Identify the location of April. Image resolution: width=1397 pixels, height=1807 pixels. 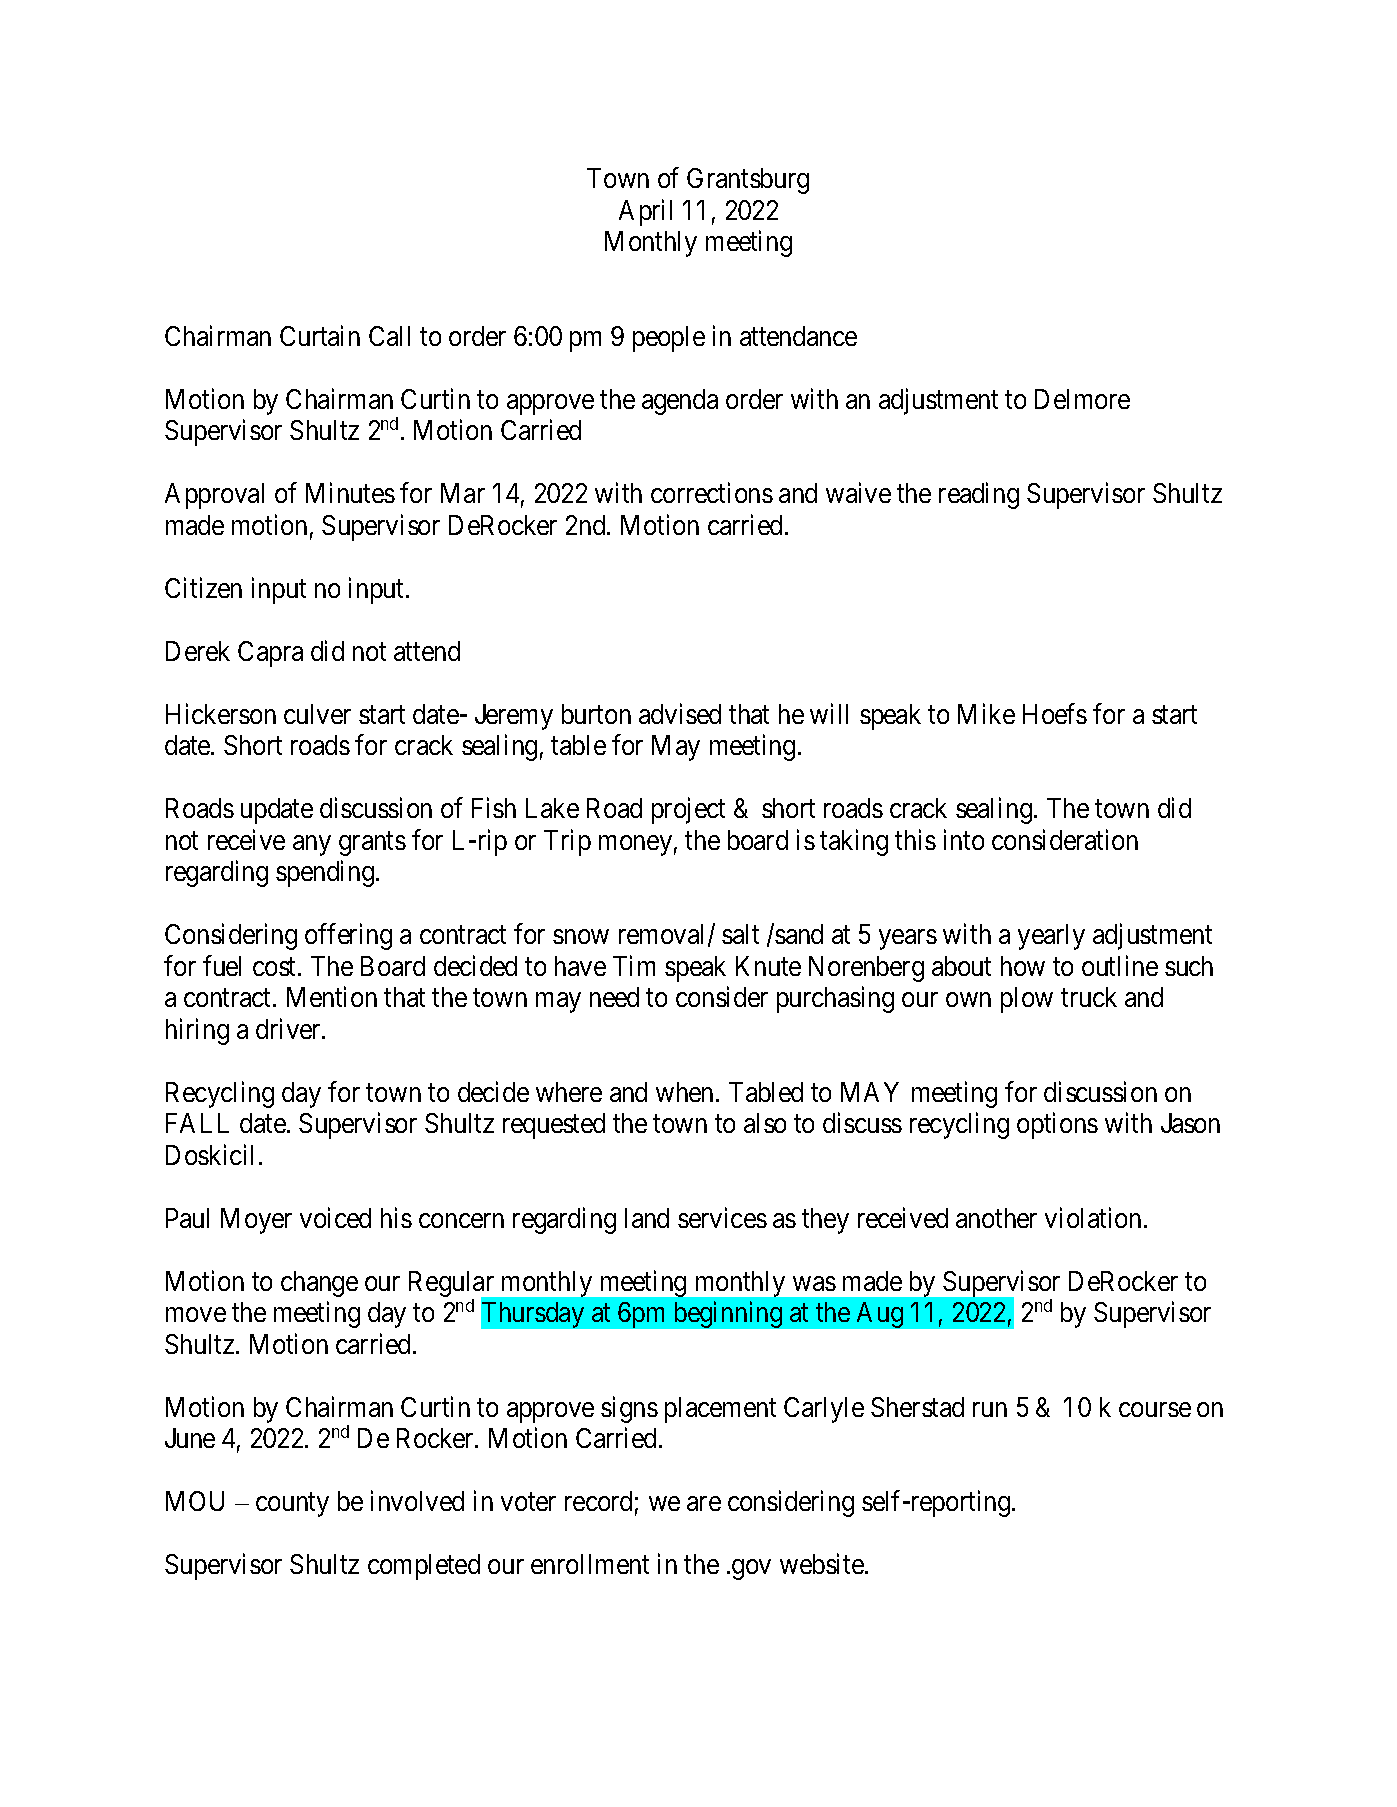
(645, 212).
